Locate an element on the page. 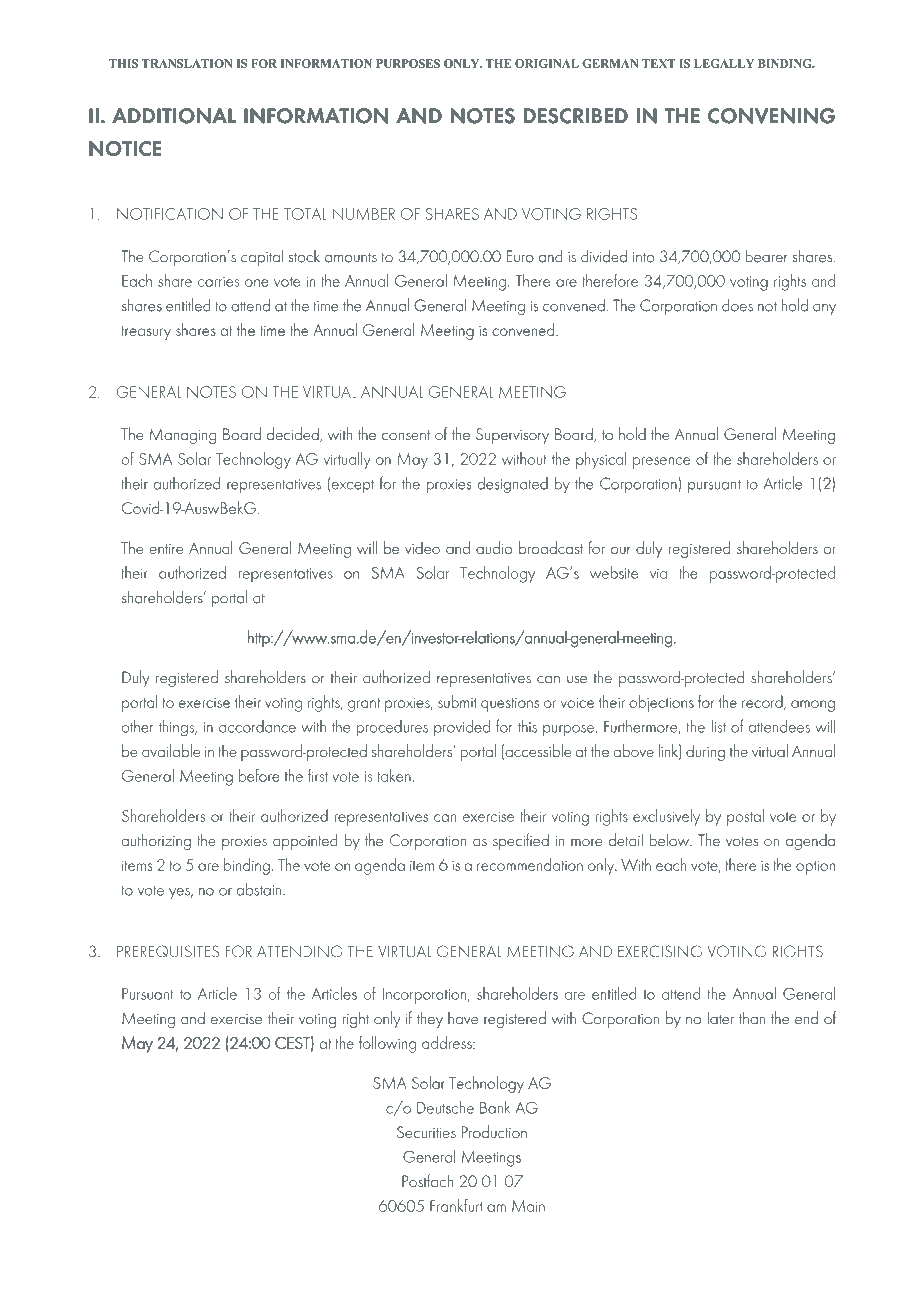 This page has width=924, height=1308. submit is located at coordinates (457, 701).
